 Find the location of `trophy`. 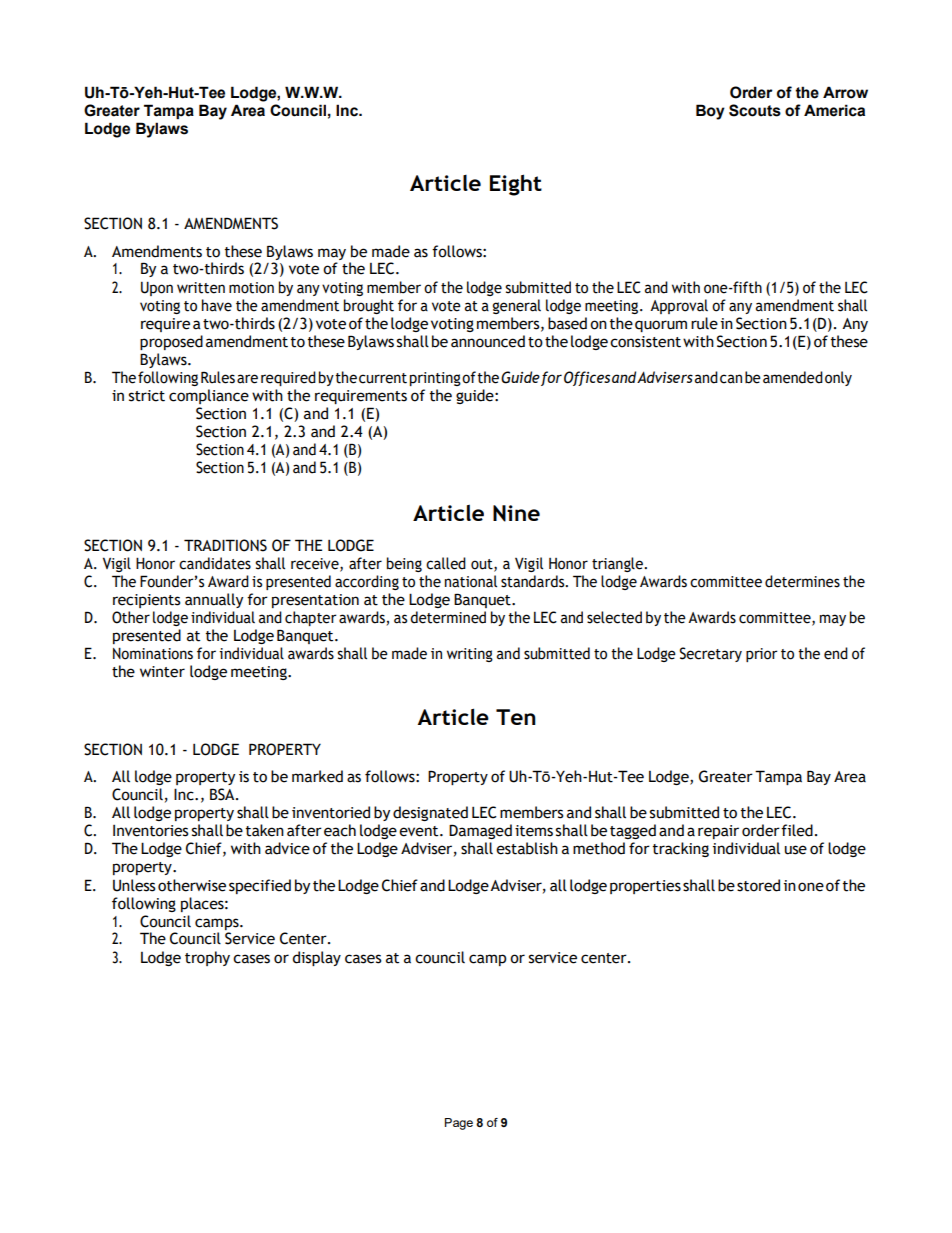

trophy is located at coordinates (207, 958).
